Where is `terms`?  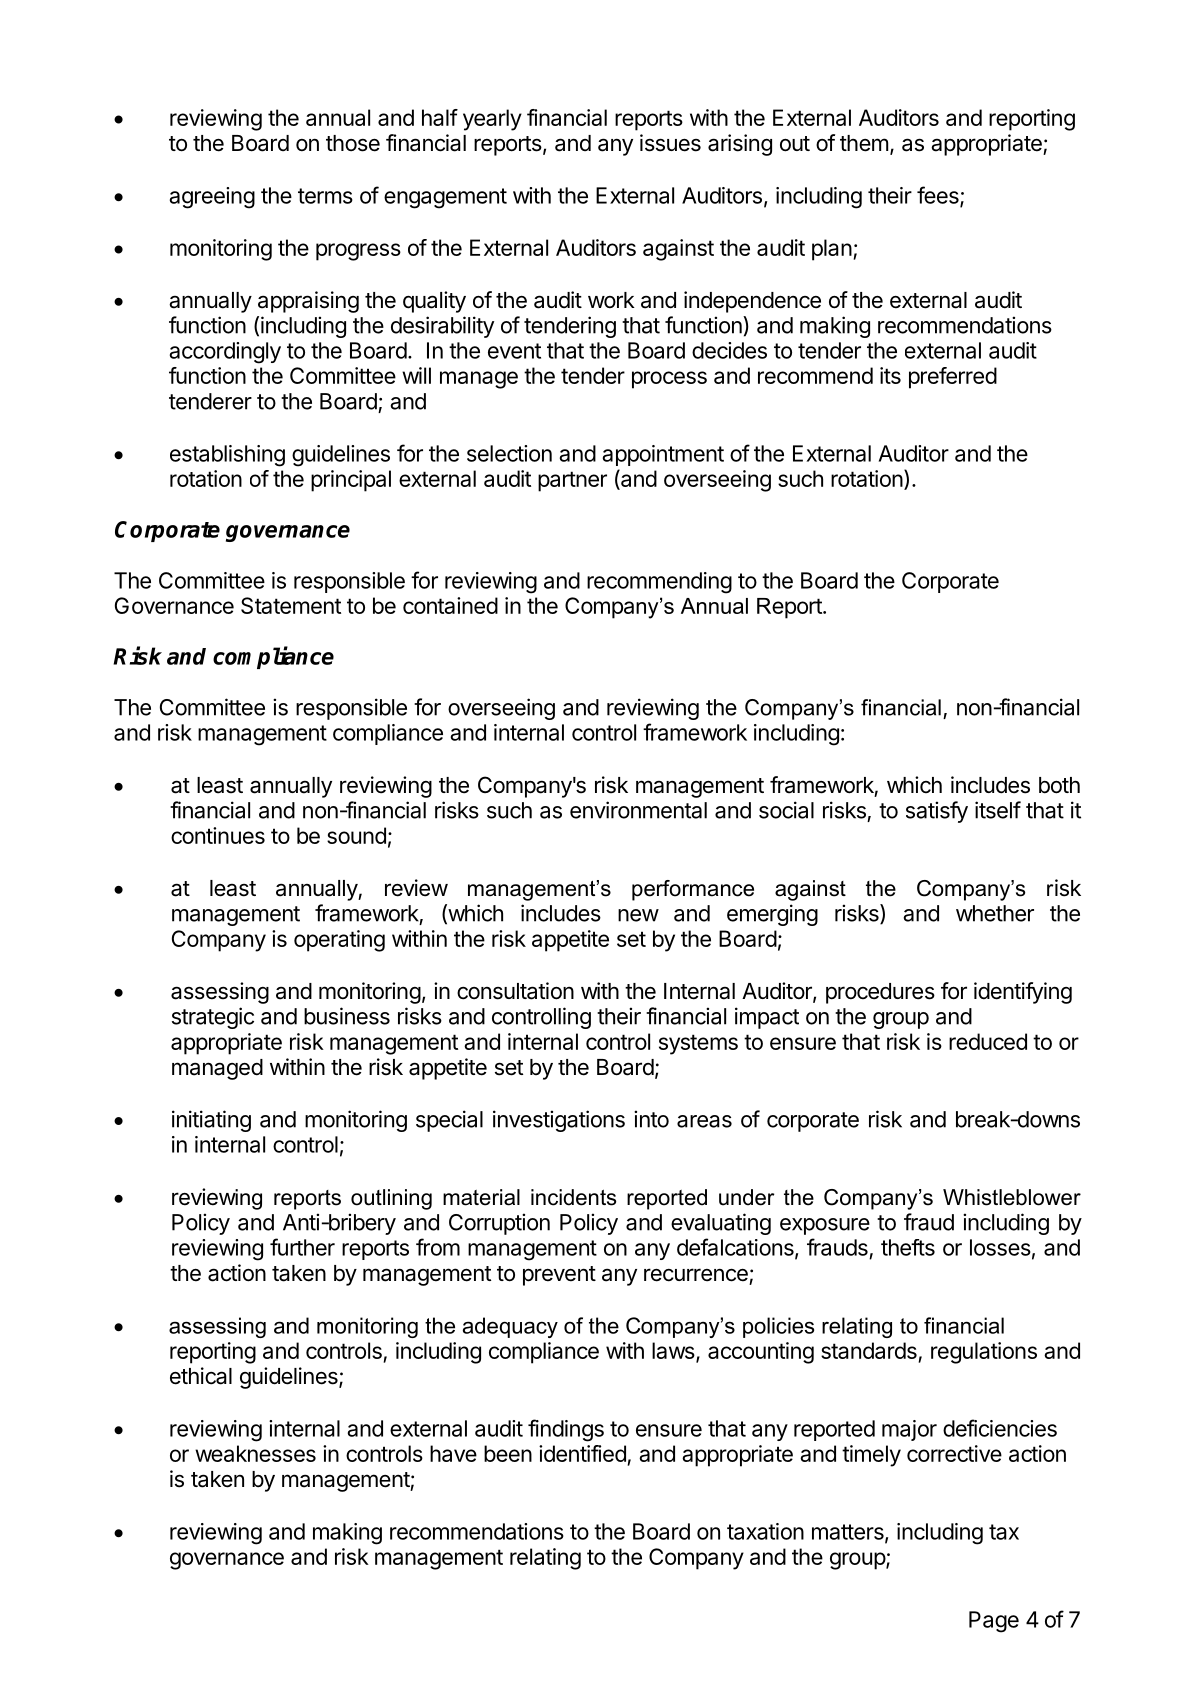
terms is located at coordinates (325, 196).
